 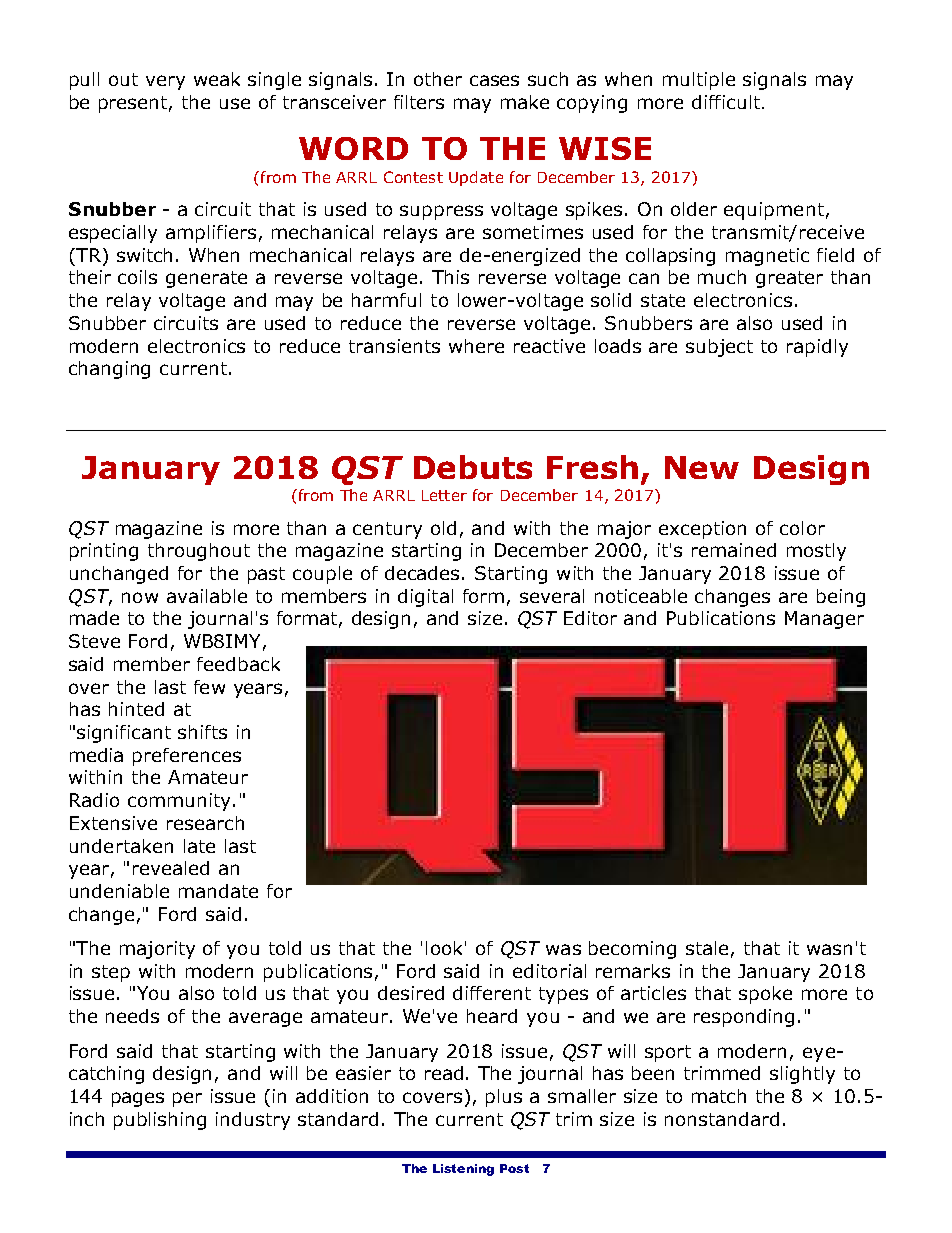 What do you see at coordinates (463, 1170) in the page?
I see `Listening` at bounding box center [463, 1170].
